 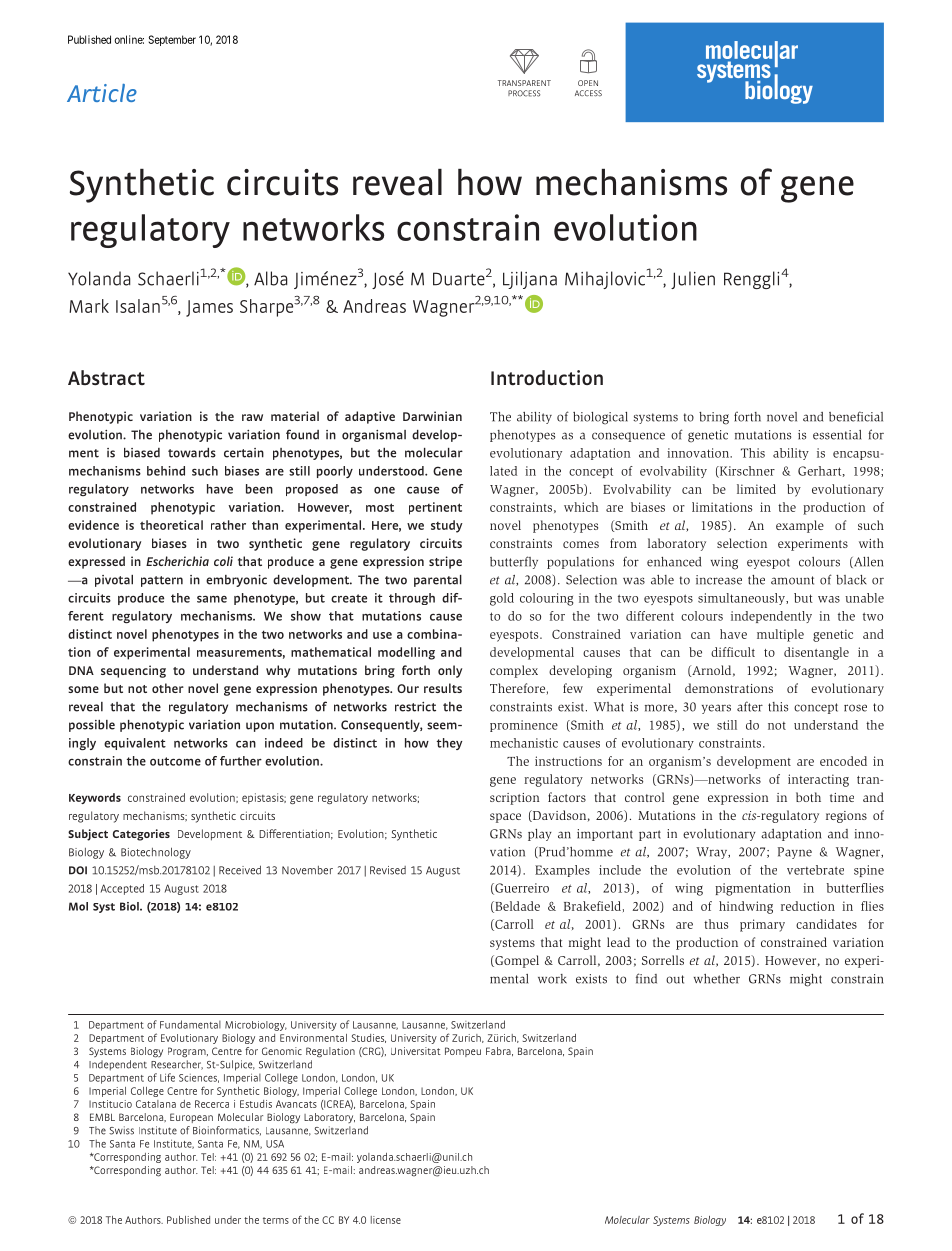 What do you see at coordinates (693, 280) in the document?
I see `Julien` at bounding box center [693, 280].
